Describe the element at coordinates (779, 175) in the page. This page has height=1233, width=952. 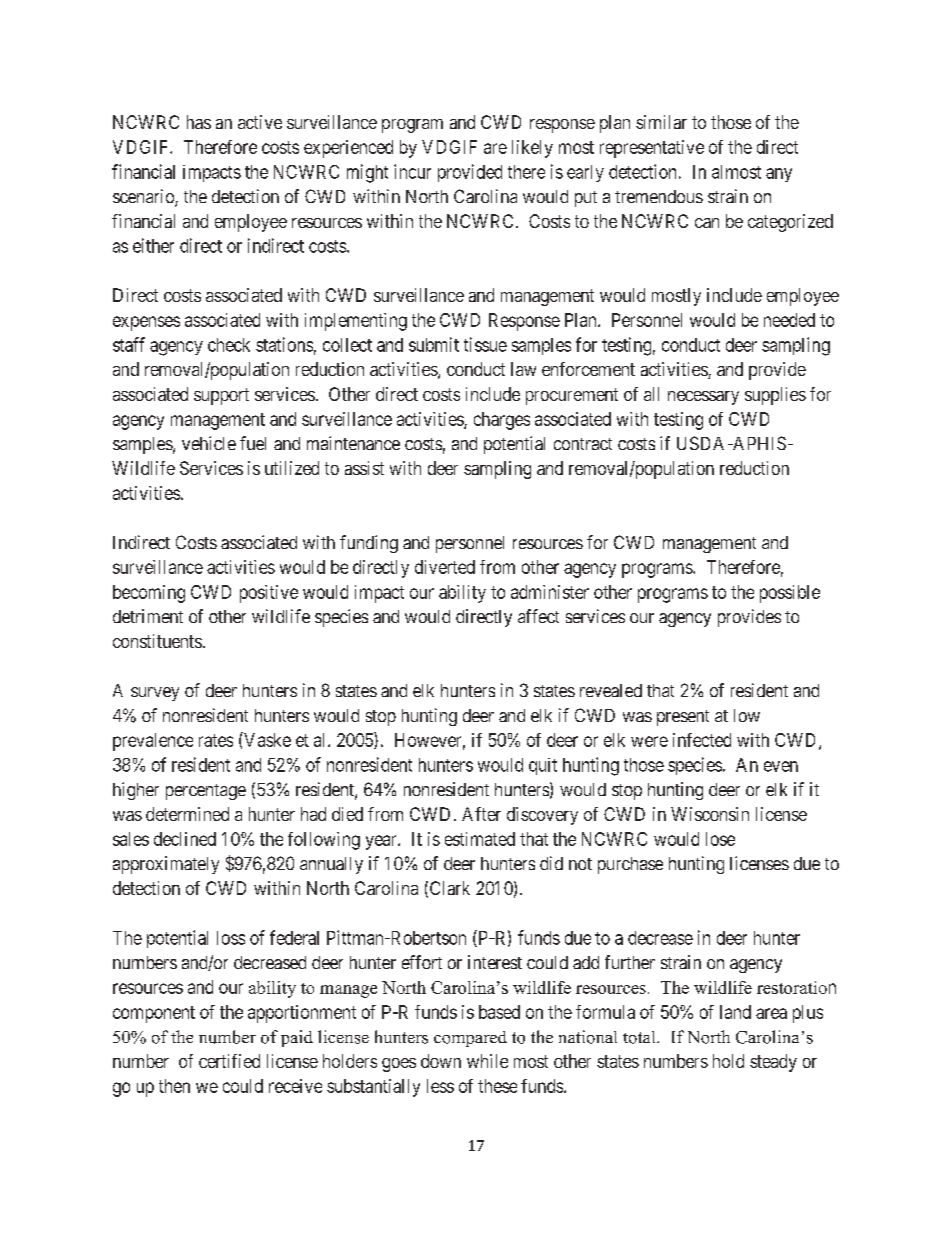
I see `any` at that location.
